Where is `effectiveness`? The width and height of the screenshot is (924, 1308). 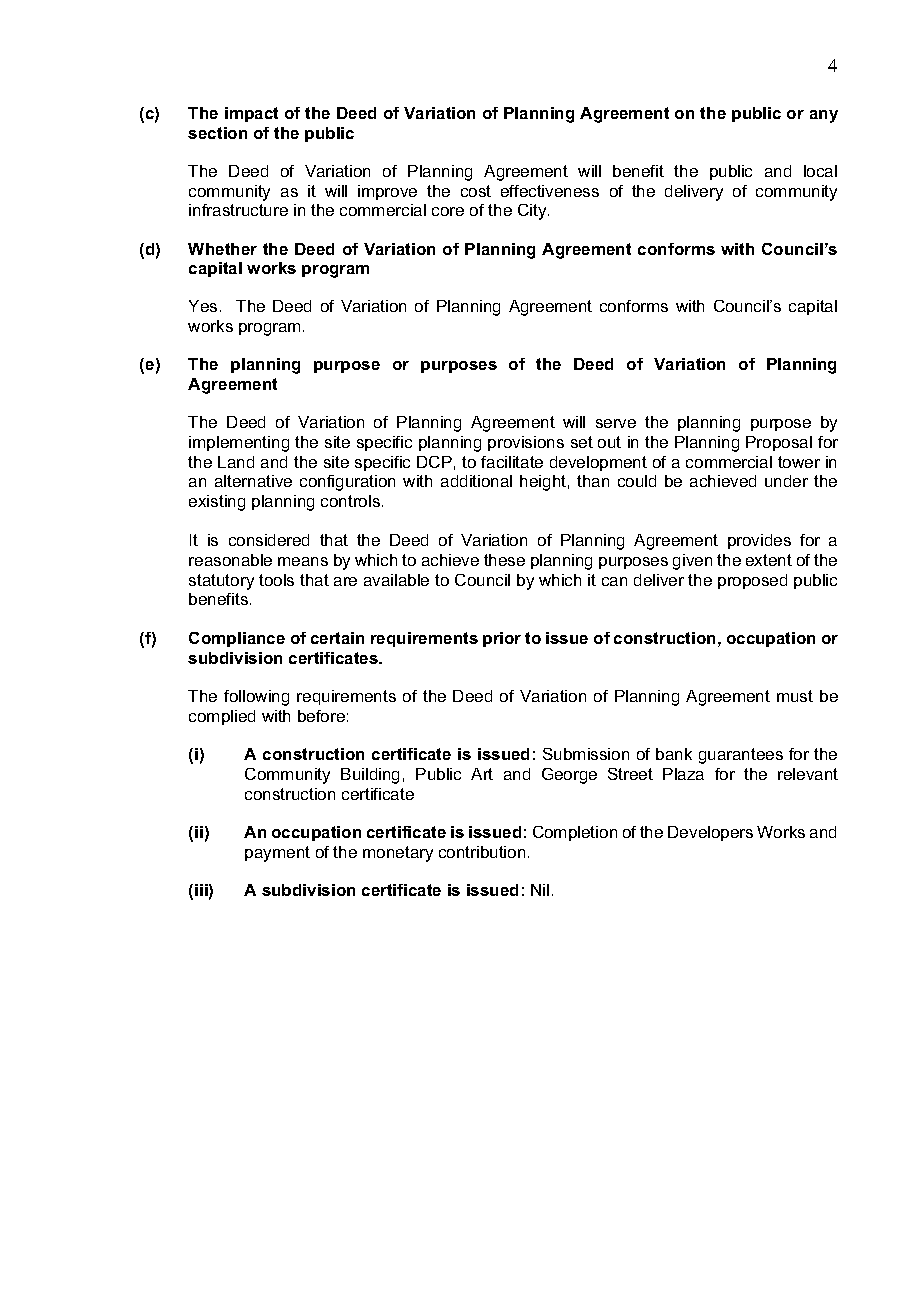 effectiveness is located at coordinates (550, 191).
